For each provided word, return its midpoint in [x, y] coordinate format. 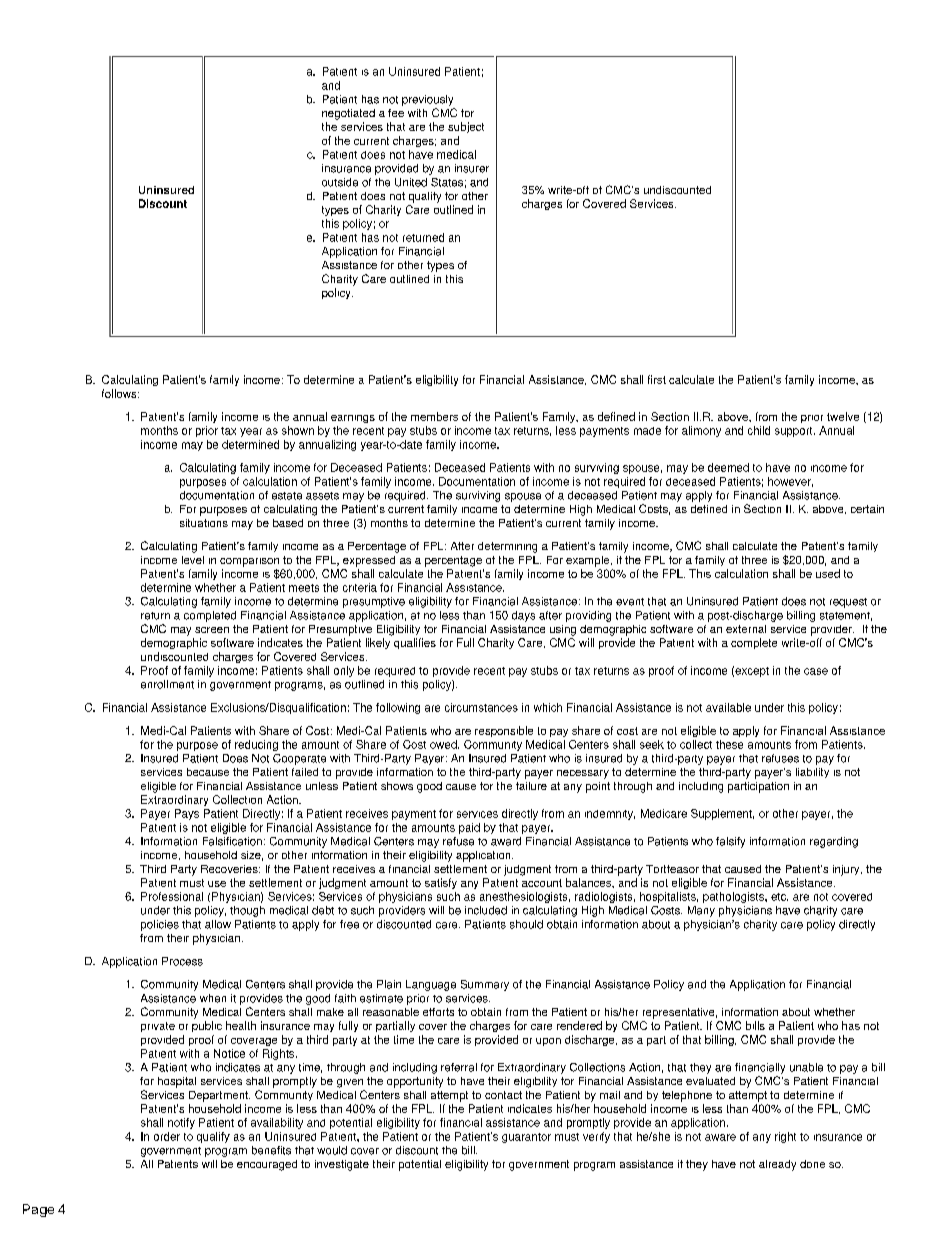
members [434, 416]
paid [469, 828]
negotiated [348, 114]
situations [204, 523]
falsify [730, 842]
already [777, 1165]
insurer [472, 168]
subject [466, 127]
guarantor [526, 1138]
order [167, 1136]
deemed [728, 467]
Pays [187, 814]
